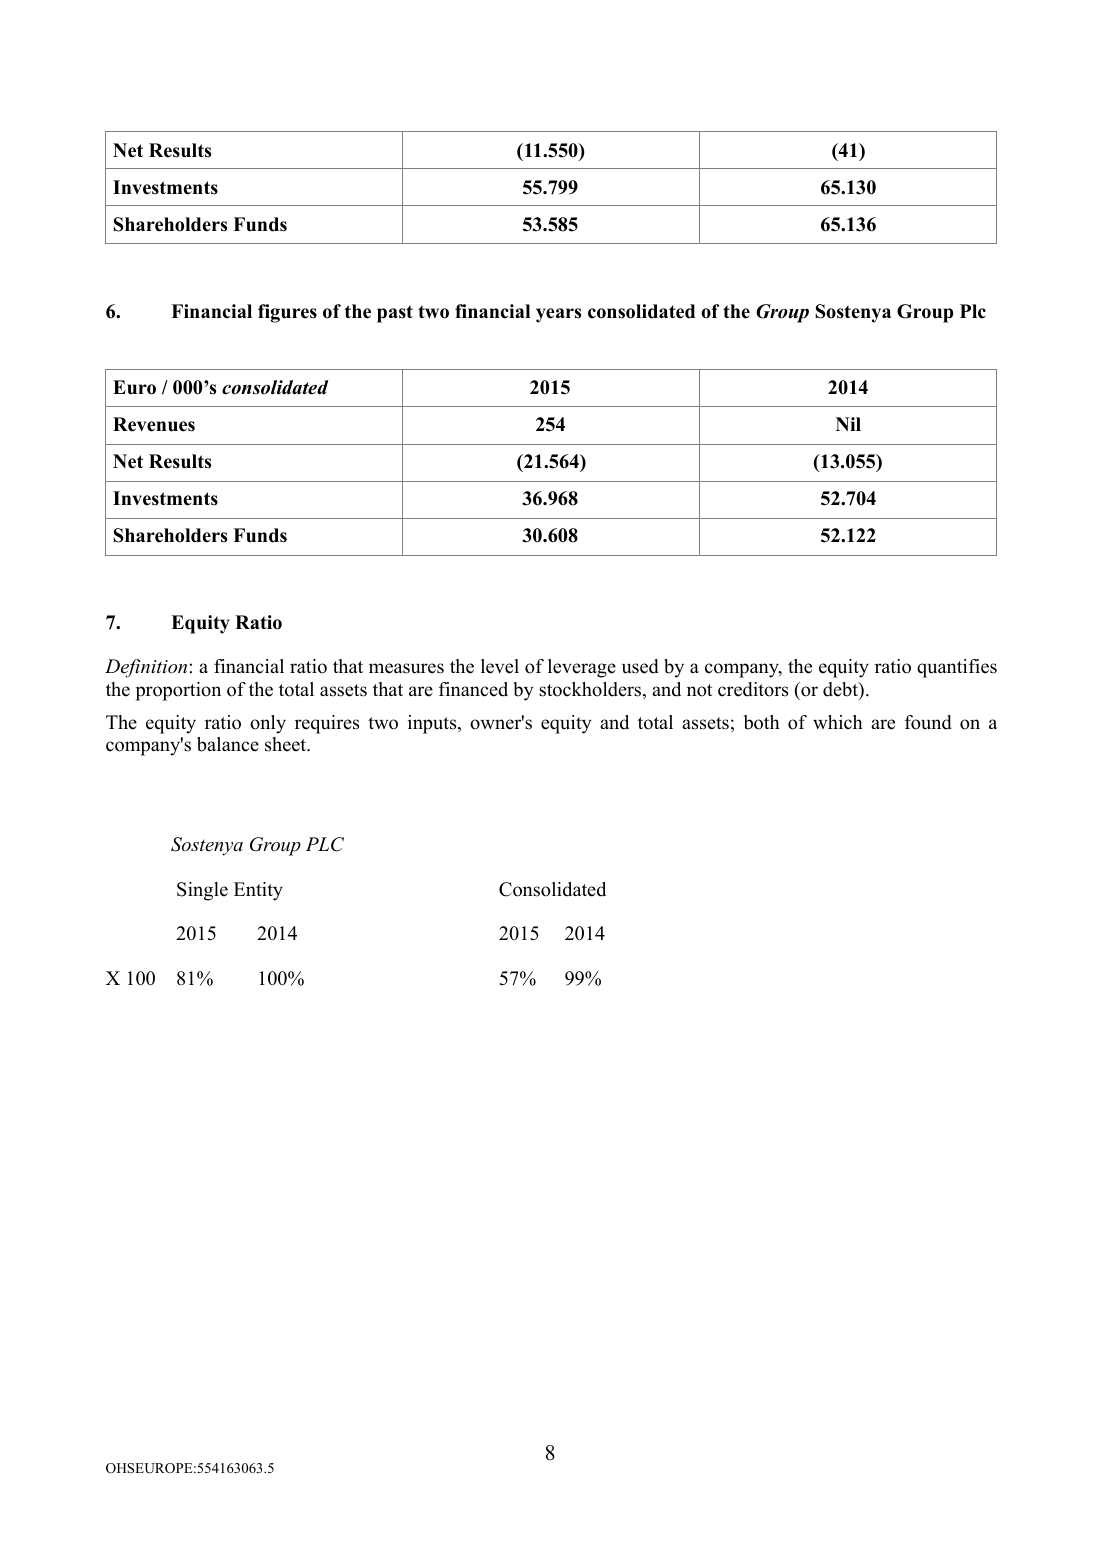 Image resolution: width=1102 pixels, height=1559 pixels. I want to click on Single, so click(202, 891).
